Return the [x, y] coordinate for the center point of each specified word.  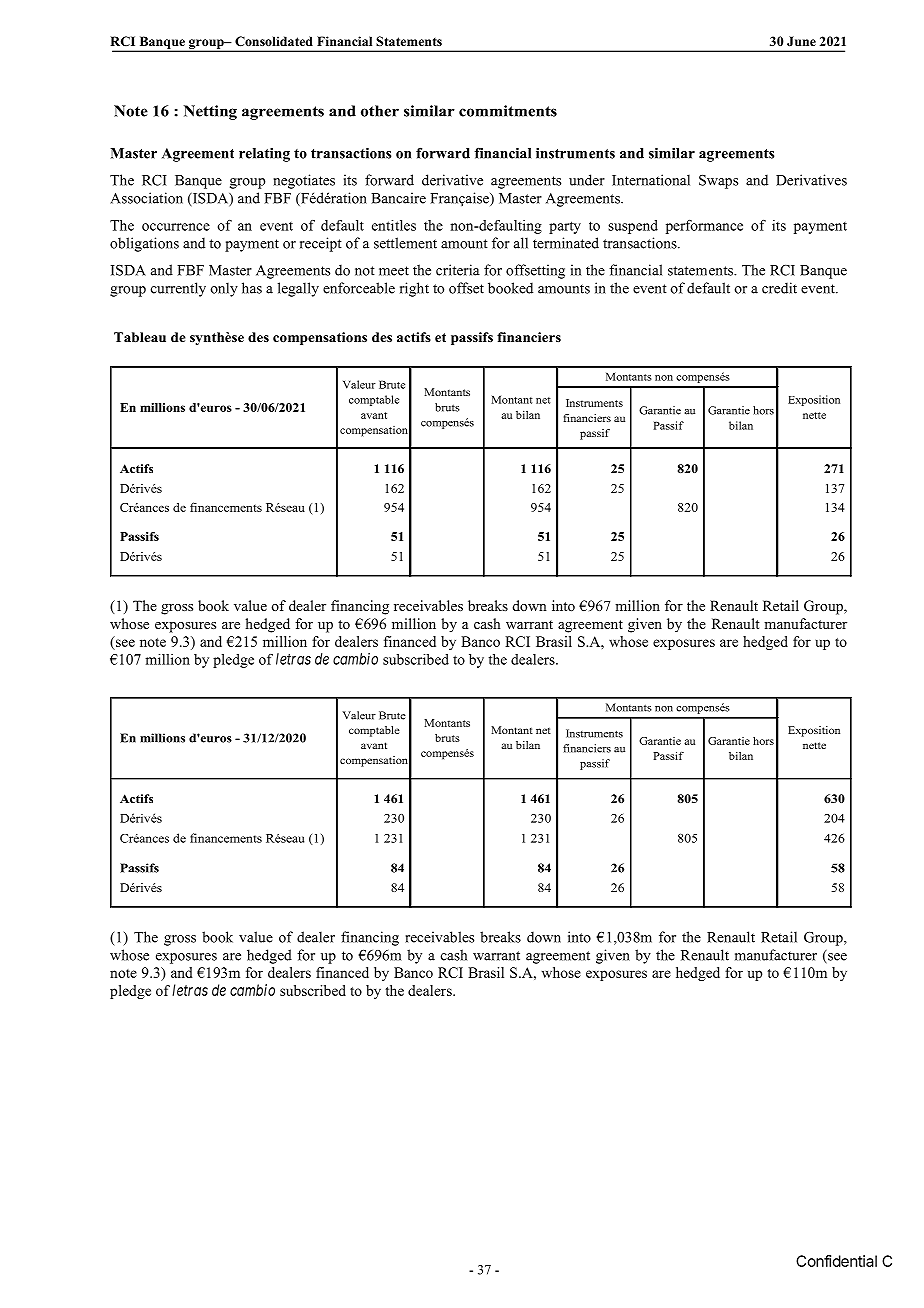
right [414, 289]
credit [779, 288]
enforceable [359, 288]
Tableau [140, 337]
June [801, 41]
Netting [210, 112]
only [224, 289]
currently [178, 289]
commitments [508, 111]
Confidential [836, 1261]
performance [704, 227]
